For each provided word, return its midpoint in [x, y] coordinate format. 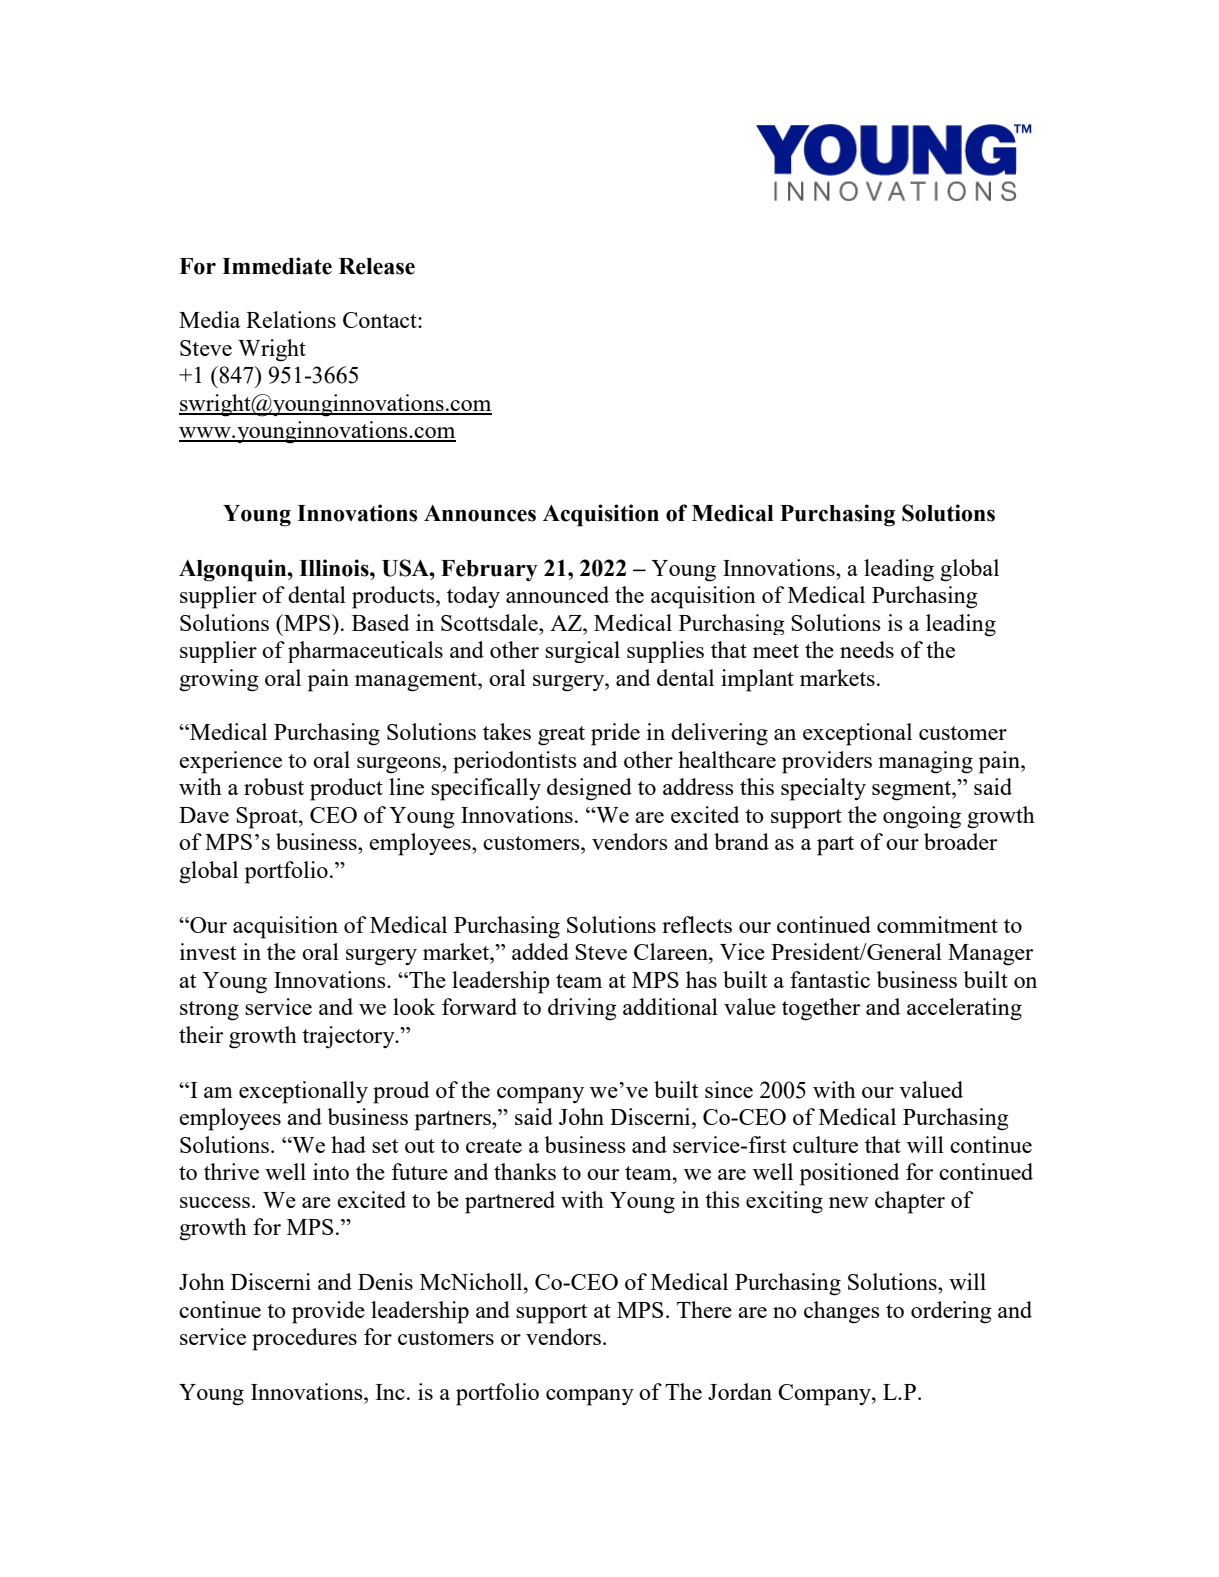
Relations [291, 319]
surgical [582, 652]
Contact [381, 320]
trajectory [349, 1037]
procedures [304, 1339]
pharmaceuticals [365, 652]
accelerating [964, 1009]
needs [867, 649]
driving [582, 1009]
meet [776, 651]
